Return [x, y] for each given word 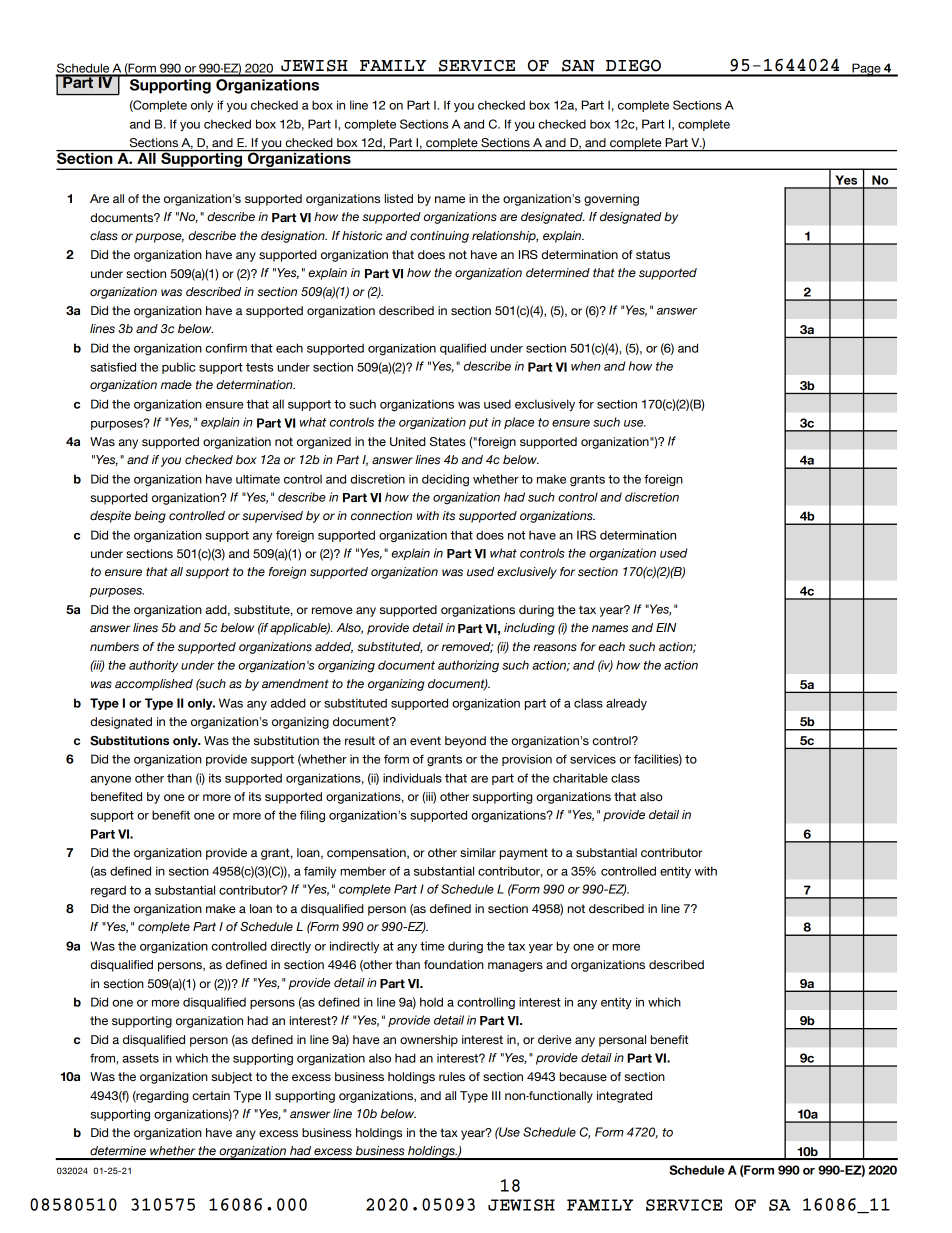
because [583, 1076]
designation [294, 237]
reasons [555, 648]
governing [611, 200]
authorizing [468, 666]
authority [153, 666]
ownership [429, 1041]
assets [141, 1058]
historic [362, 236]
